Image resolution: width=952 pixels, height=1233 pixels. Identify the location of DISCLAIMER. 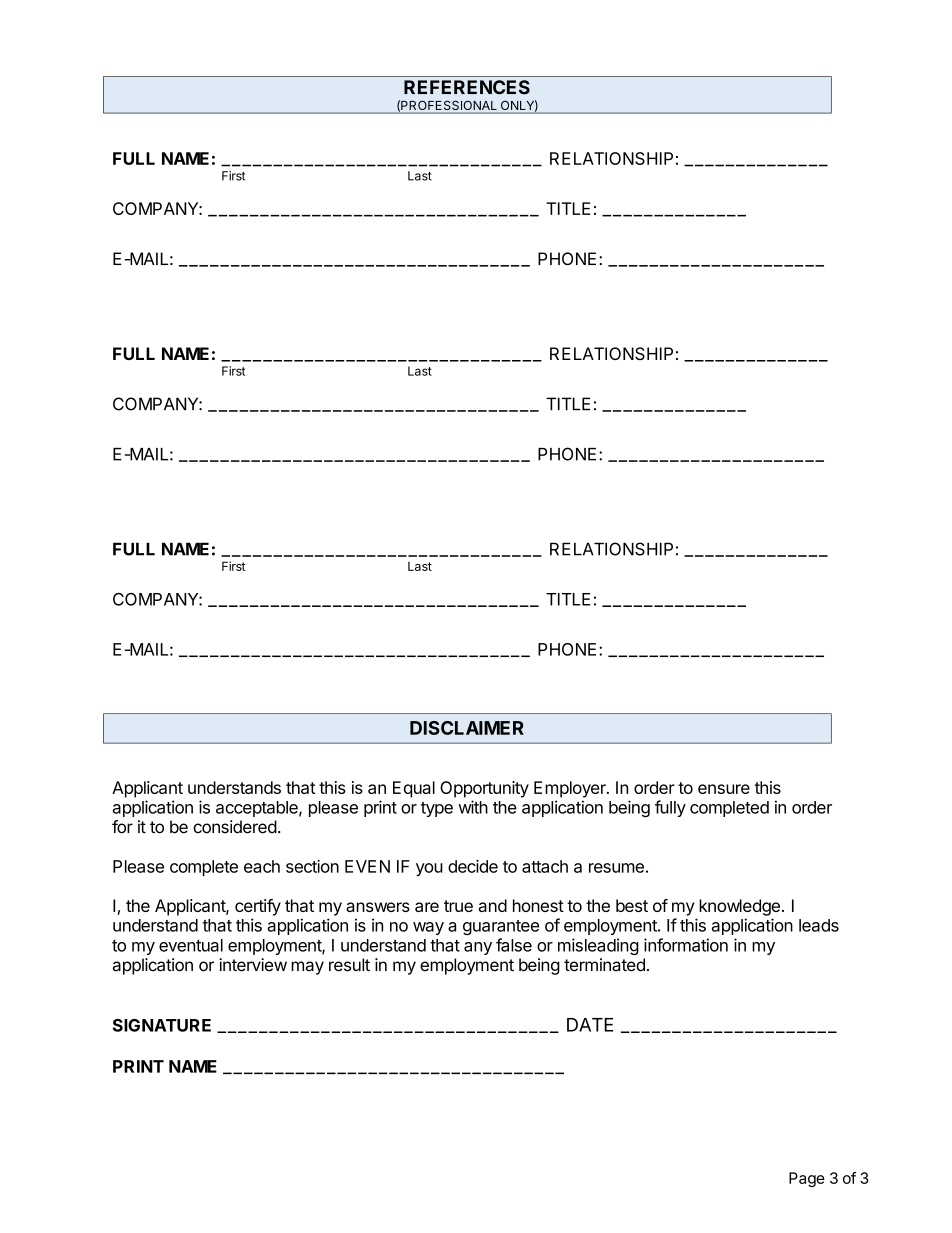
(467, 728).
